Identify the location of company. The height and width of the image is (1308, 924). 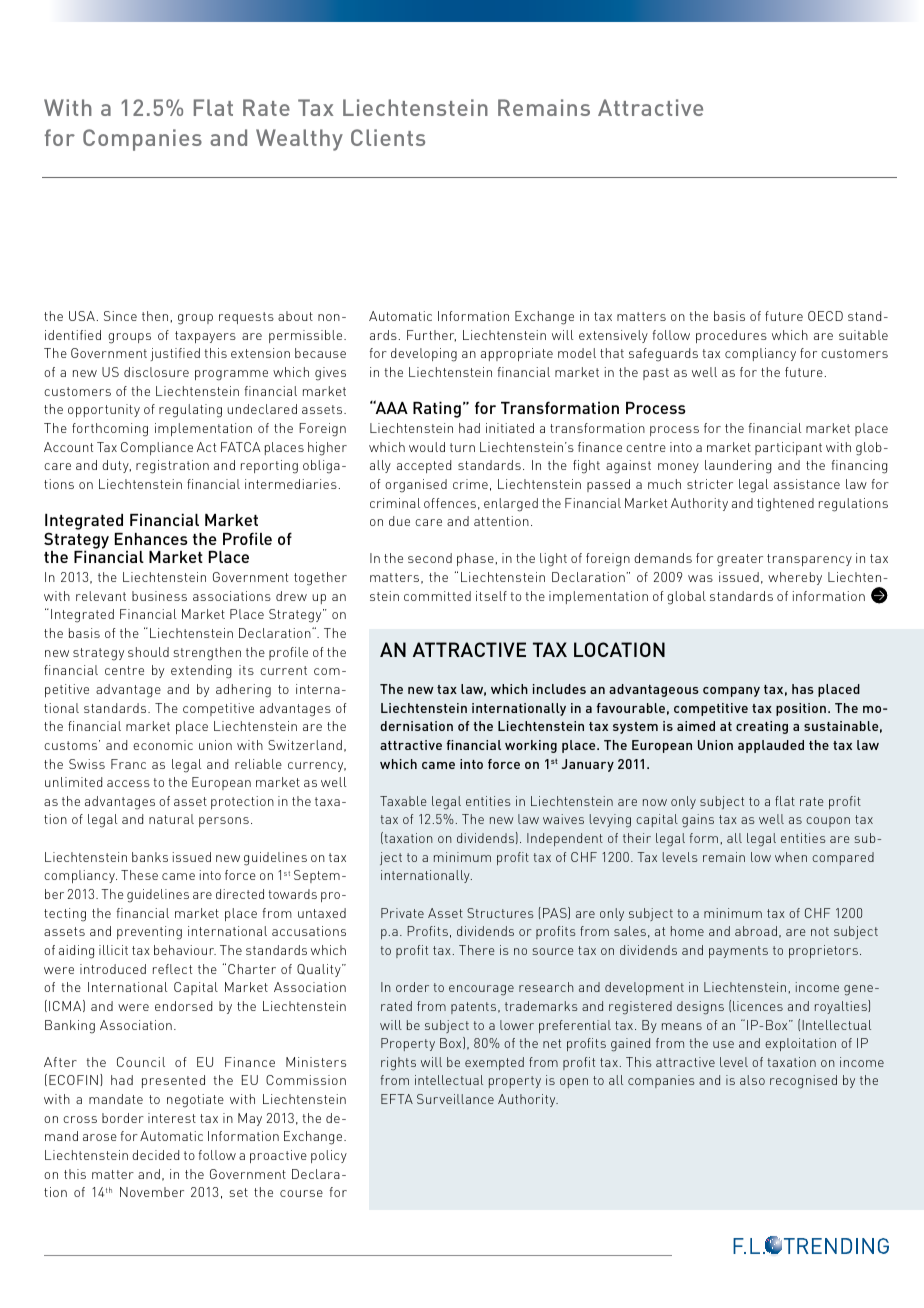
(731, 692).
